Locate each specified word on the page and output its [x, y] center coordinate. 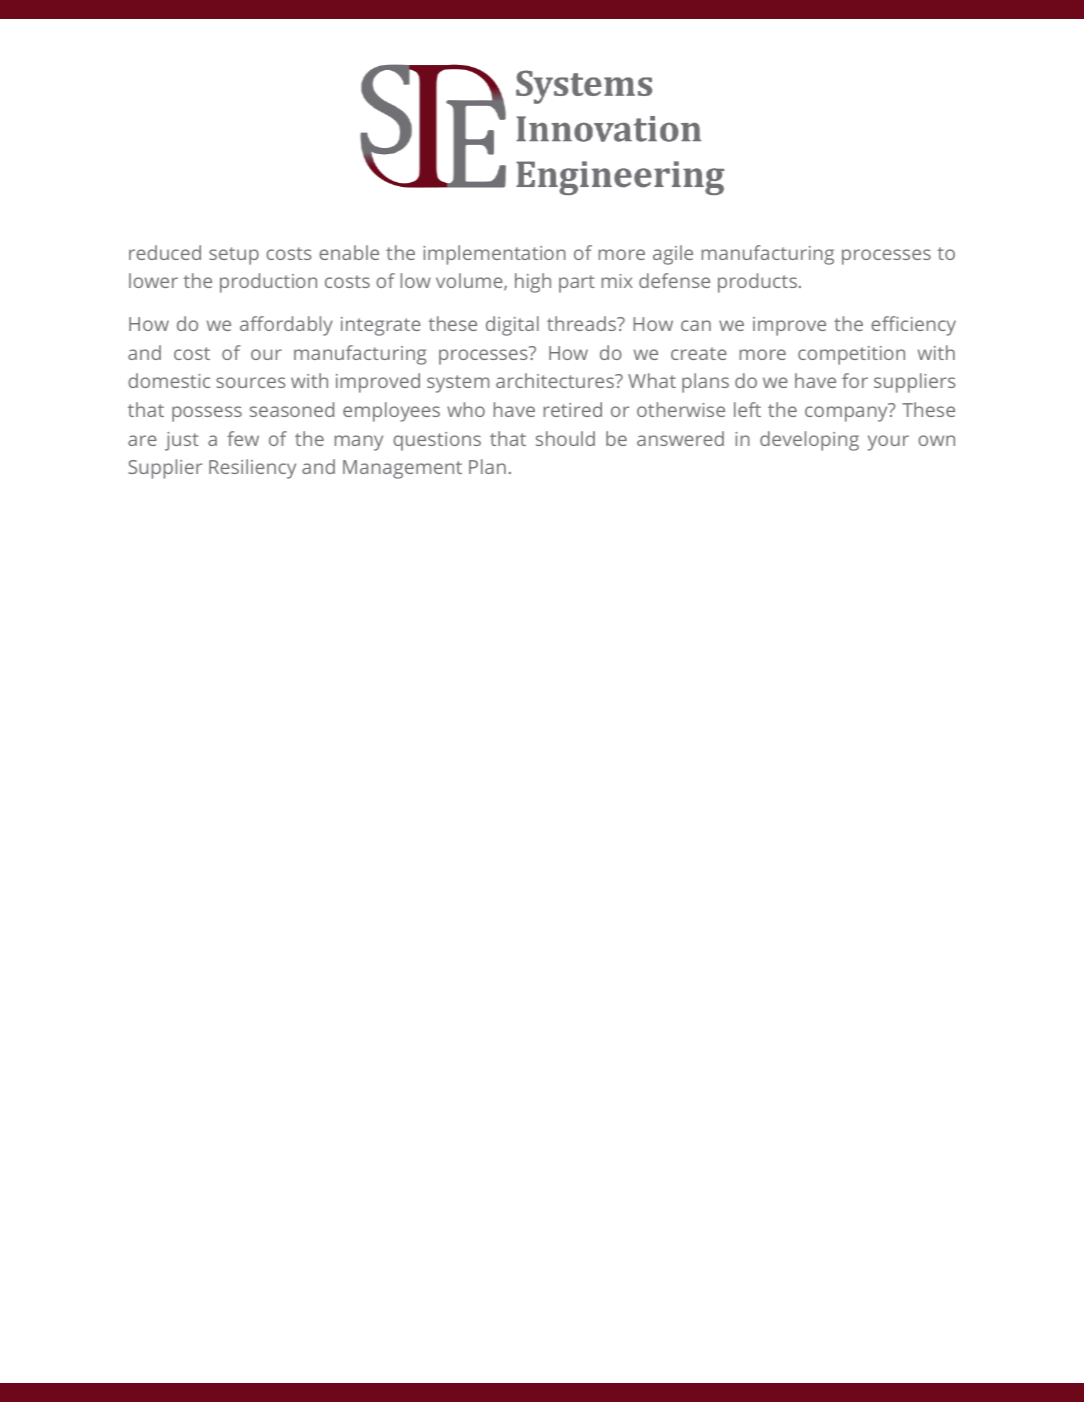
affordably [286, 326]
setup [234, 256]
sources [251, 382]
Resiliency [252, 469]
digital [512, 326]
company [846, 414]
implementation [494, 255]
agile [673, 255]
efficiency [913, 326]
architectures [556, 380]
